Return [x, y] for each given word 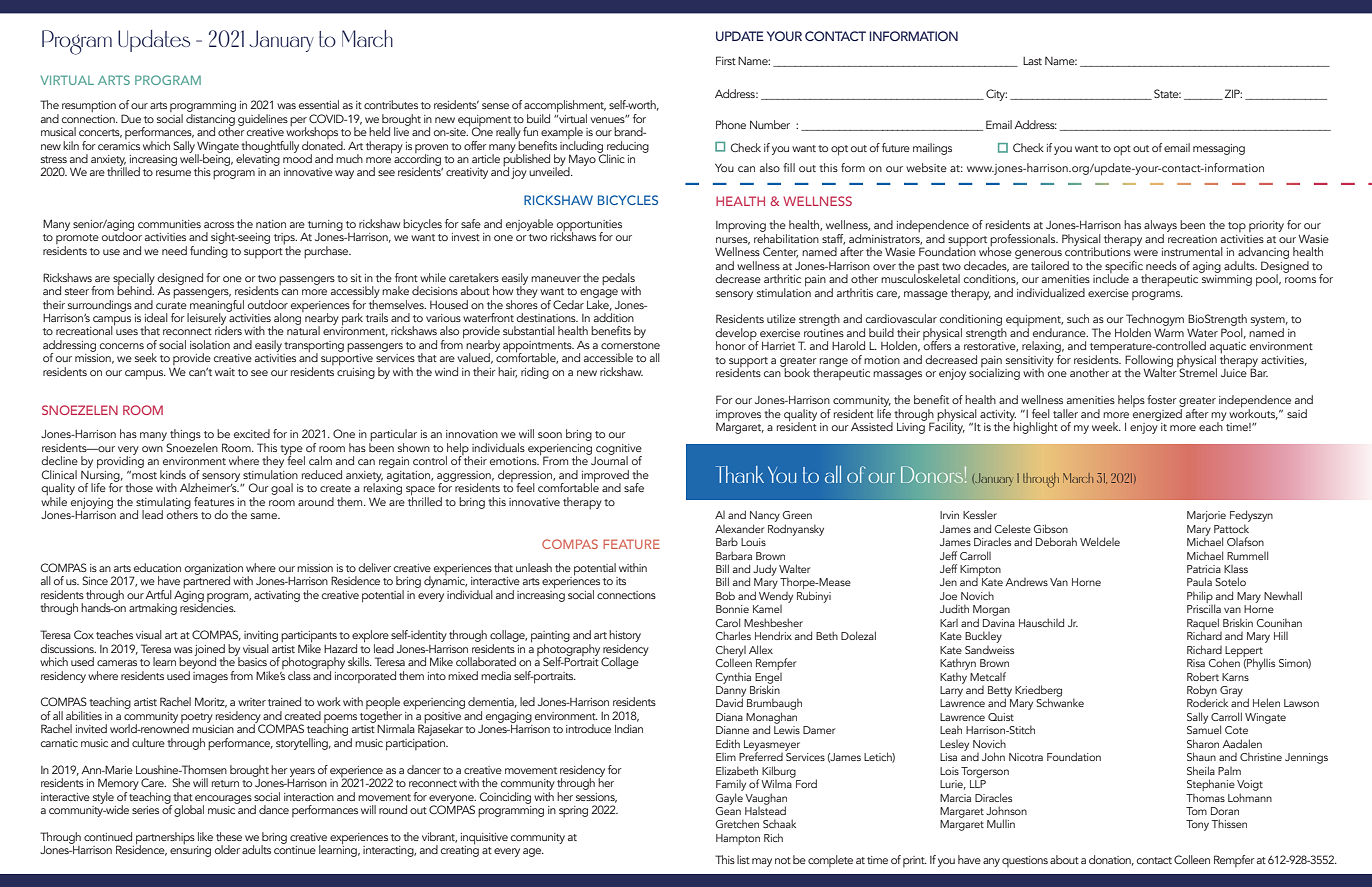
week [1106, 426]
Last [1032, 61]
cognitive [619, 450]
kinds [173, 474]
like [205, 836]
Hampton [738, 839]
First [726, 60]
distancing [210, 119]
